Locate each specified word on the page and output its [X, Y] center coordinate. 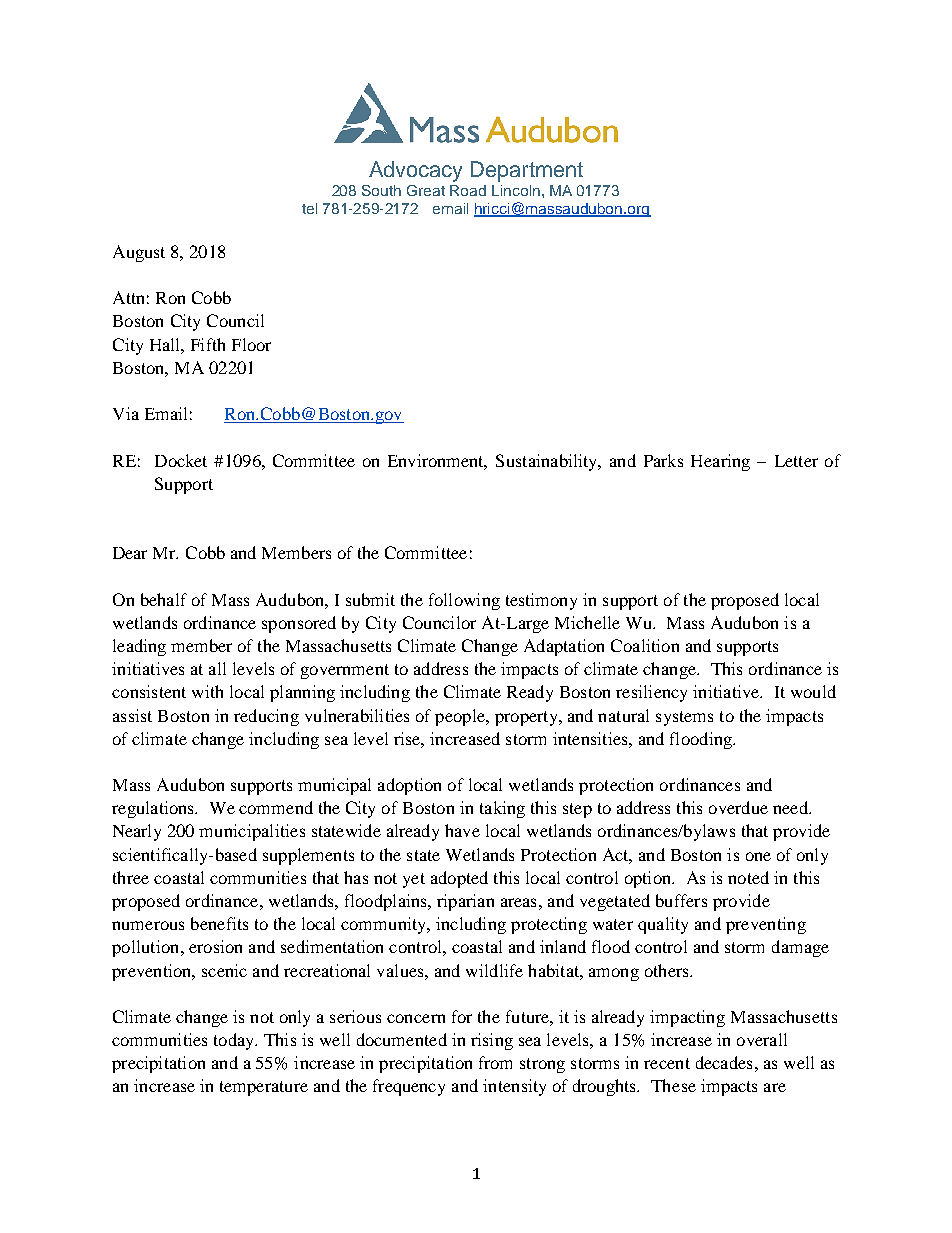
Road [468, 190]
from [495, 1062]
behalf [164, 599]
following [464, 601]
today [235, 1041]
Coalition [645, 645]
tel [309, 208]
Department [527, 171]
